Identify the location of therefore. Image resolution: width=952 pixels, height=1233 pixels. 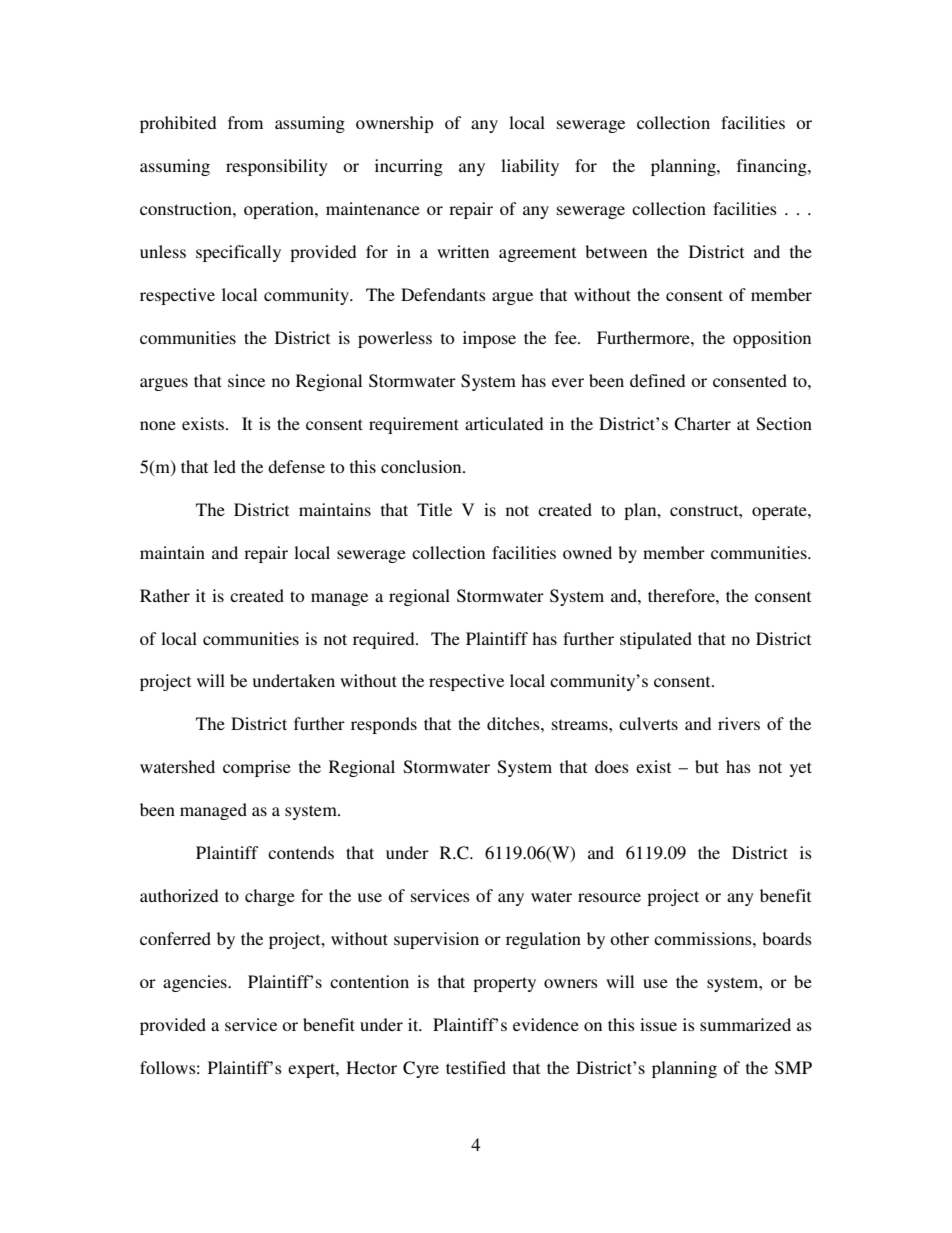
(682, 595).
